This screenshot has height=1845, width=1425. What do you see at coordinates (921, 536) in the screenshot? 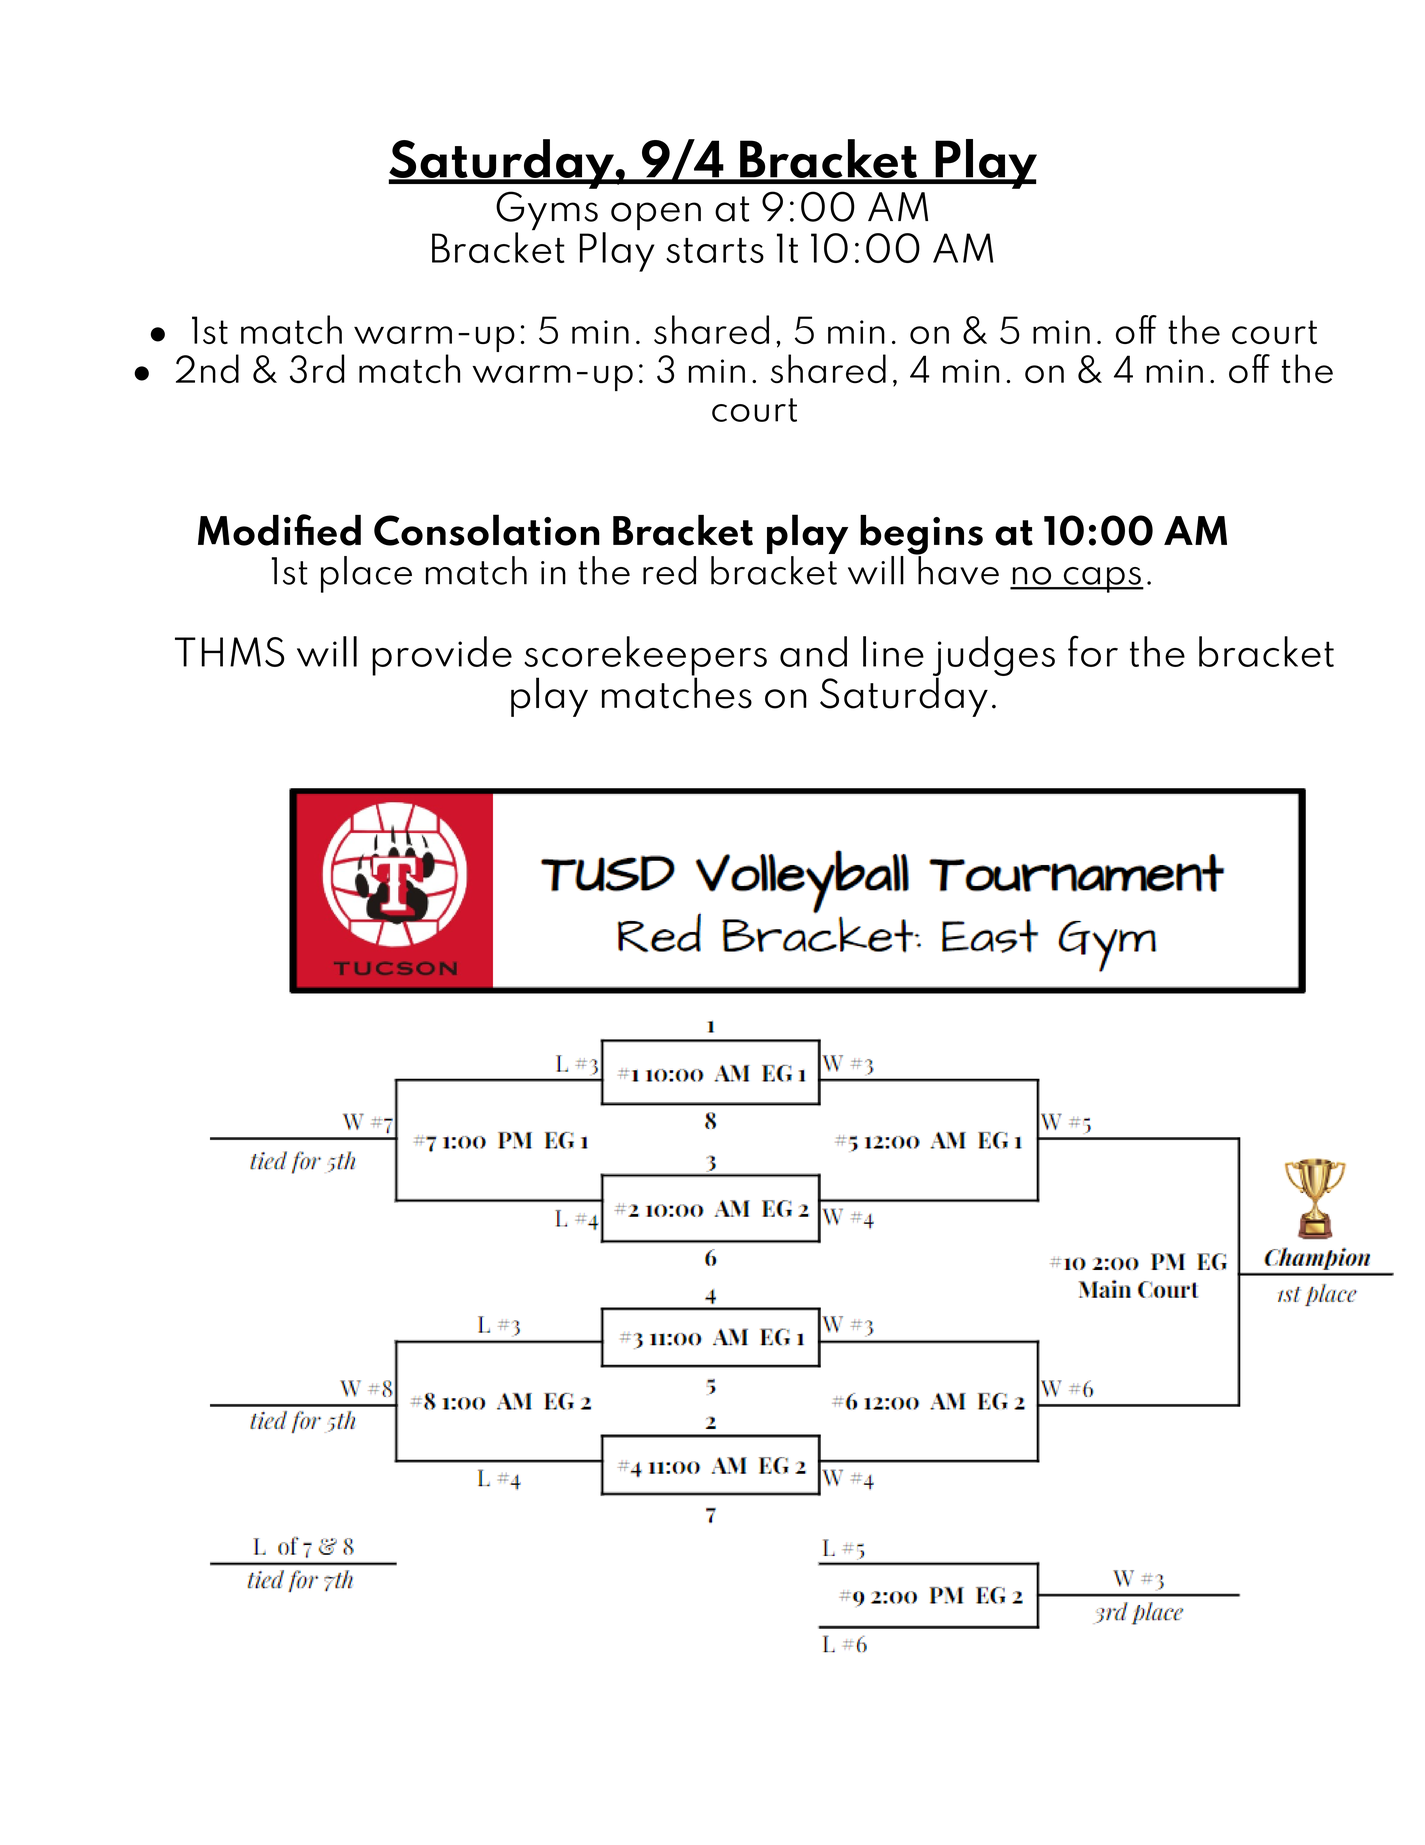
I see `begins` at bounding box center [921, 536].
